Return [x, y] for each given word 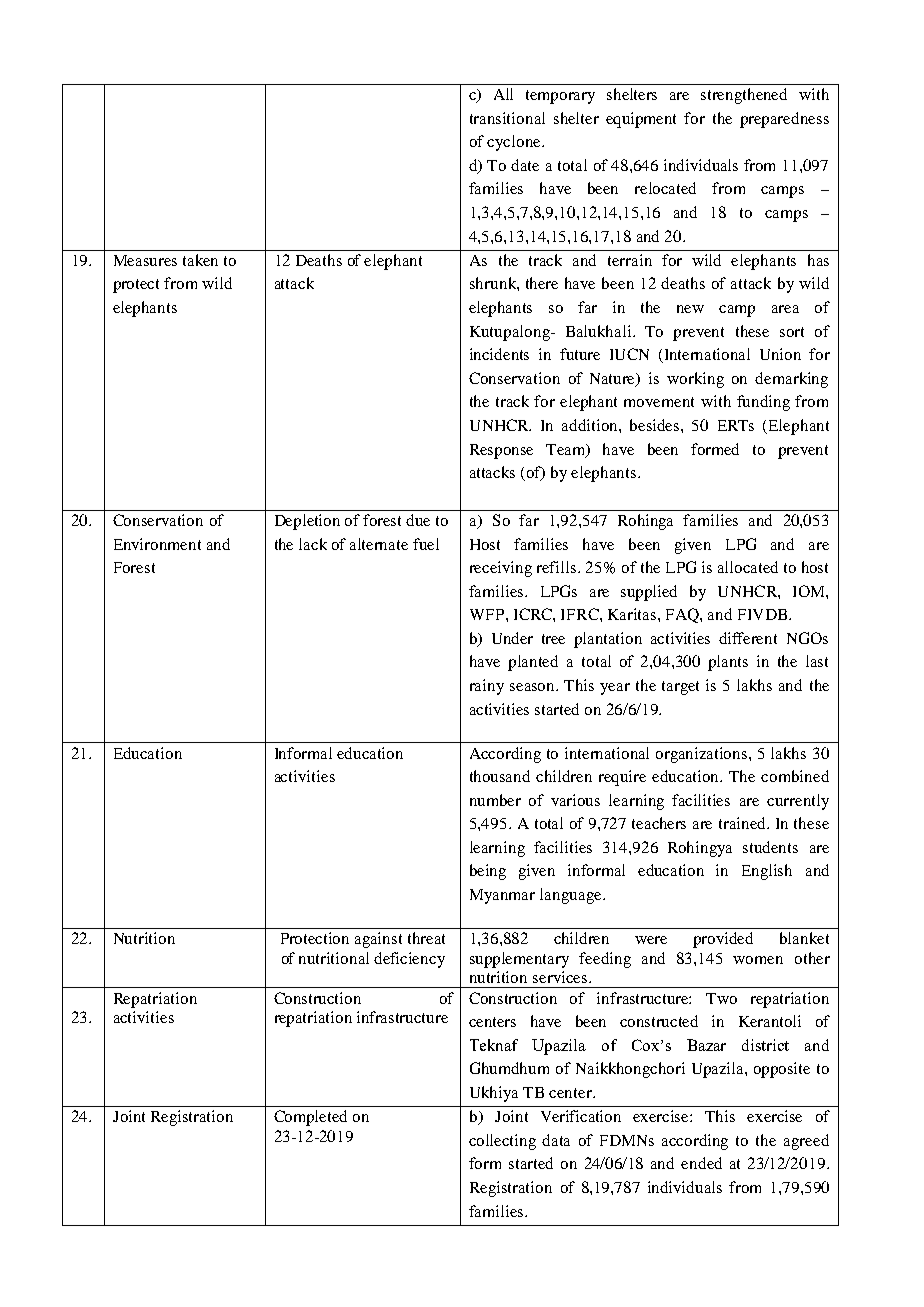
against [378, 940]
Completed [310, 1118]
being [488, 872]
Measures [145, 260]
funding [763, 403]
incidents [499, 354]
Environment [157, 544]
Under [512, 638]
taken [200, 260]
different [748, 638]
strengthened [744, 96]
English [767, 872]
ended [701, 1163]
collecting [502, 1142]
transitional [507, 118]
